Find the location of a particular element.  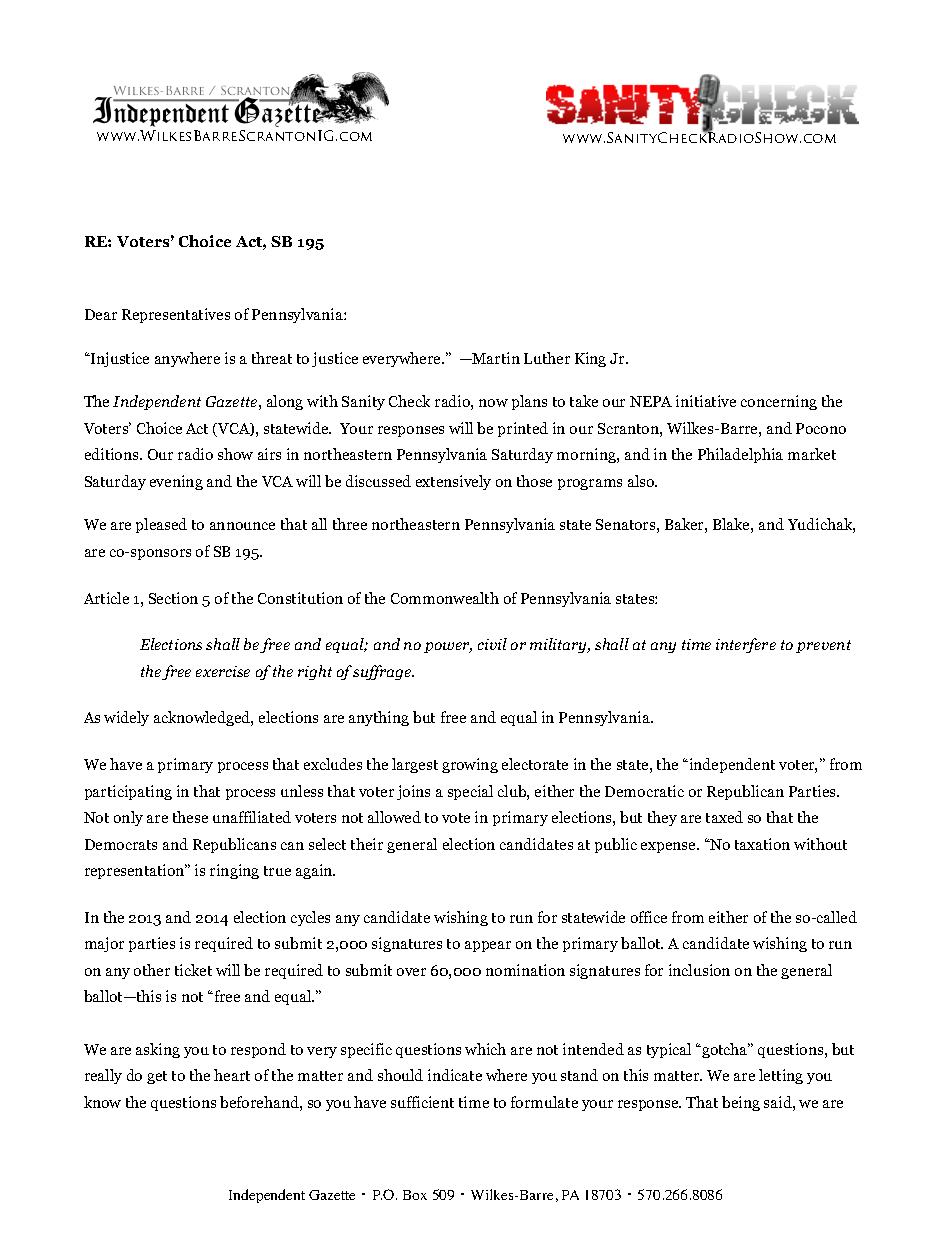

growing is located at coordinates (470, 765).
